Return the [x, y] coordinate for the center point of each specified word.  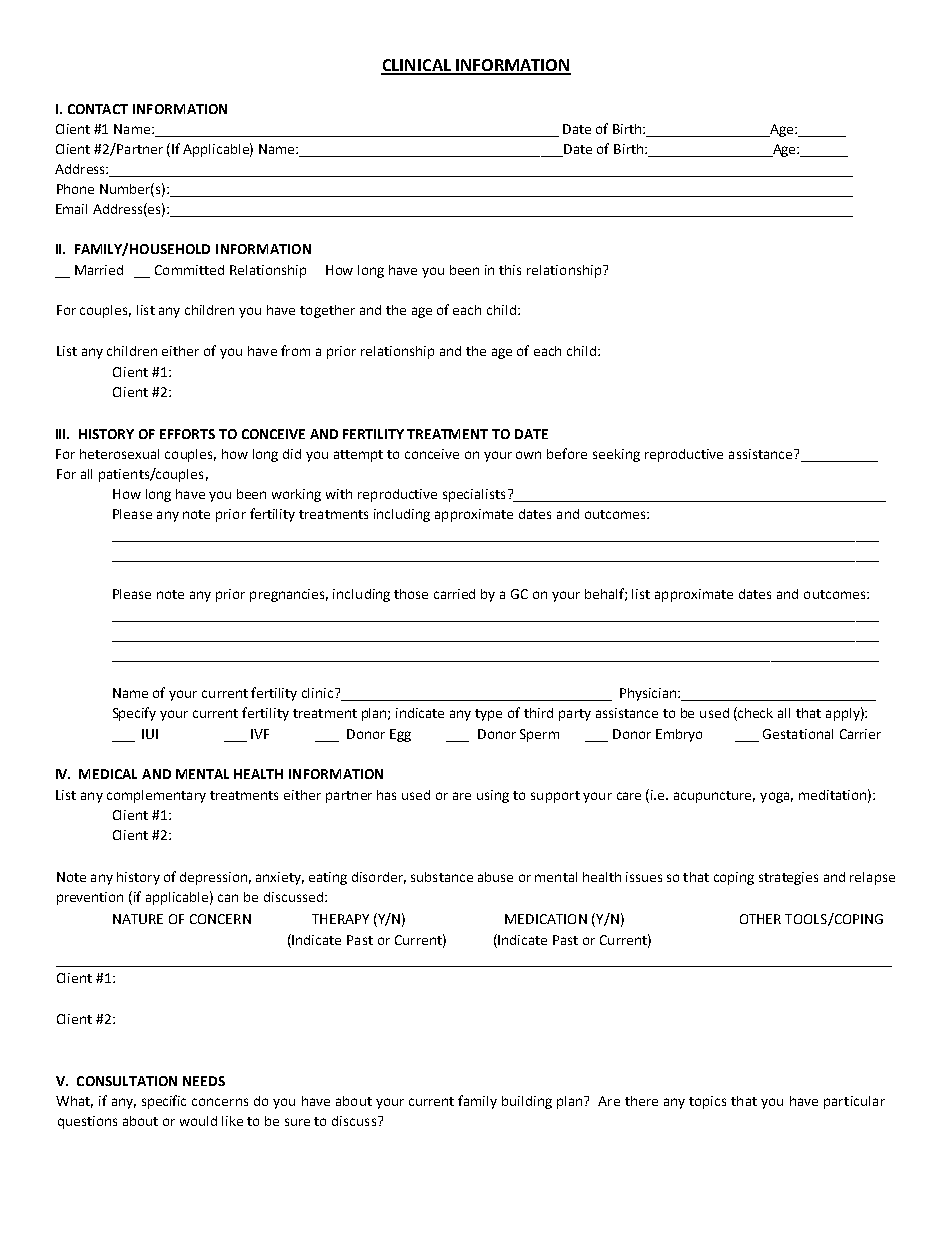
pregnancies [289, 595]
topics [707, 1102]
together [327, 311]
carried [454, 594]
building [527, 1102]
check [754, 714]
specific [164, 1102]
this [510, 270]
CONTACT [98, 109]
